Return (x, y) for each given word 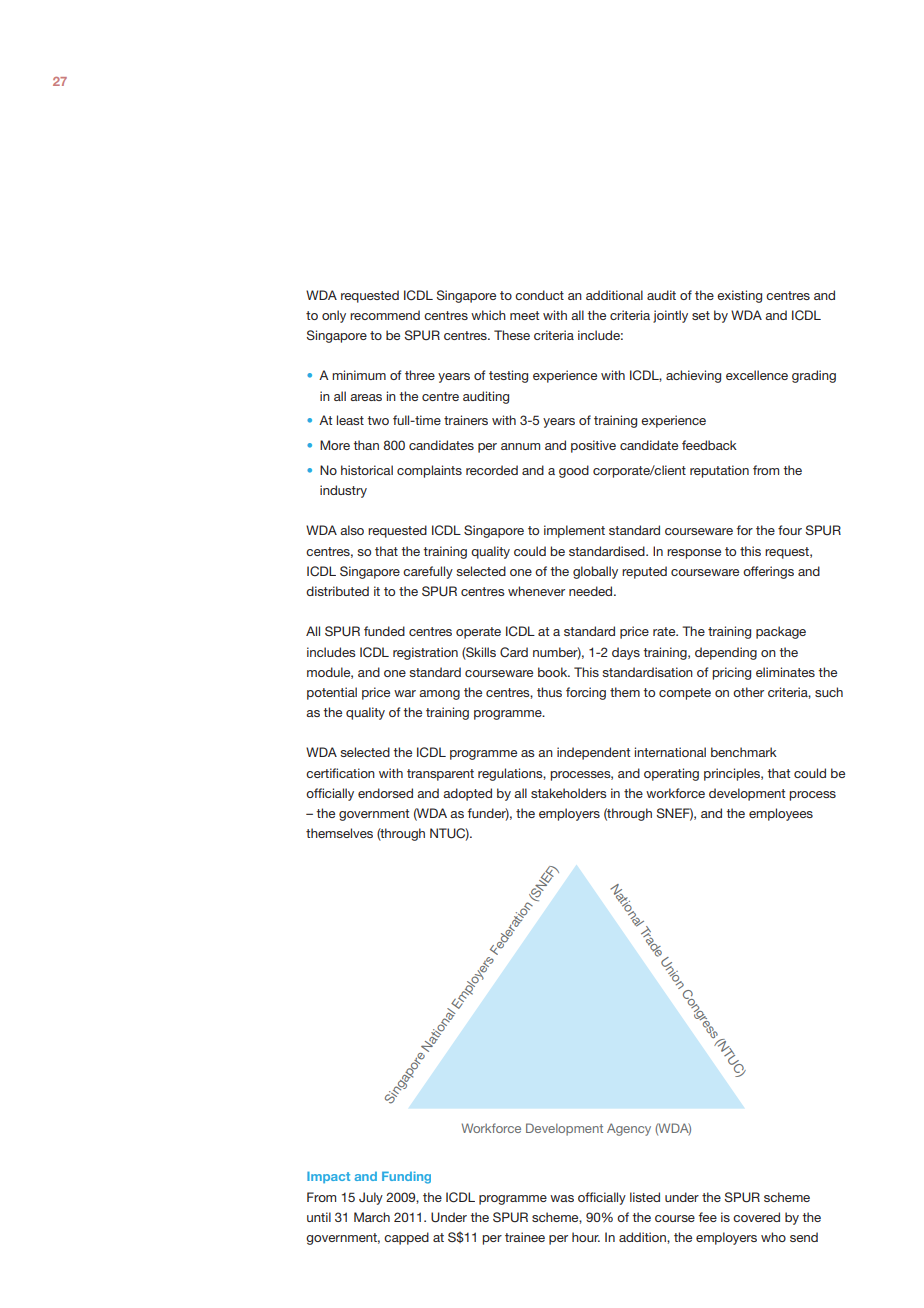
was (562, 1198)
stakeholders (569, 793)
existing (739, 296)
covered (756, 1217)
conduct (539, 295)
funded (384, 631)
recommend (385, 315)
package (781, 632)
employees (781, 814)
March (372, 1217)
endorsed (385, 793)
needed (592, 591)
